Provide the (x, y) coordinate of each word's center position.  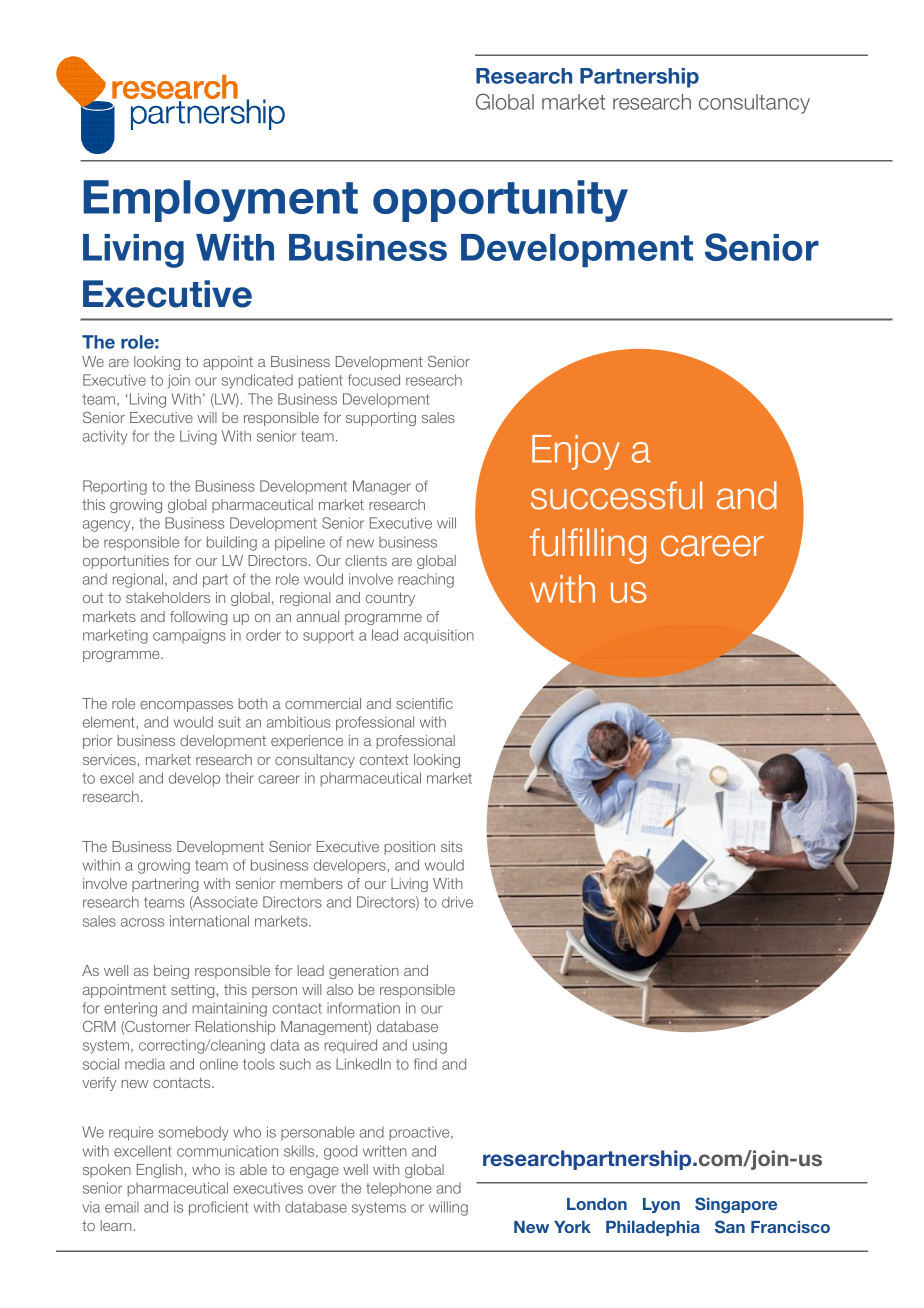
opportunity (500, 201)
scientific (424, 703)
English (160, 1171)
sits (451, 846)
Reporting (115, 487)
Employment (220, 201)
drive (457, 902)
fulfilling (588, 546)
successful (616, 495)
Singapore (736, 1205)
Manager (382, 487)
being (171, 972)
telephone (398, 1189)
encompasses (186, 706)
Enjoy (576, 452)
